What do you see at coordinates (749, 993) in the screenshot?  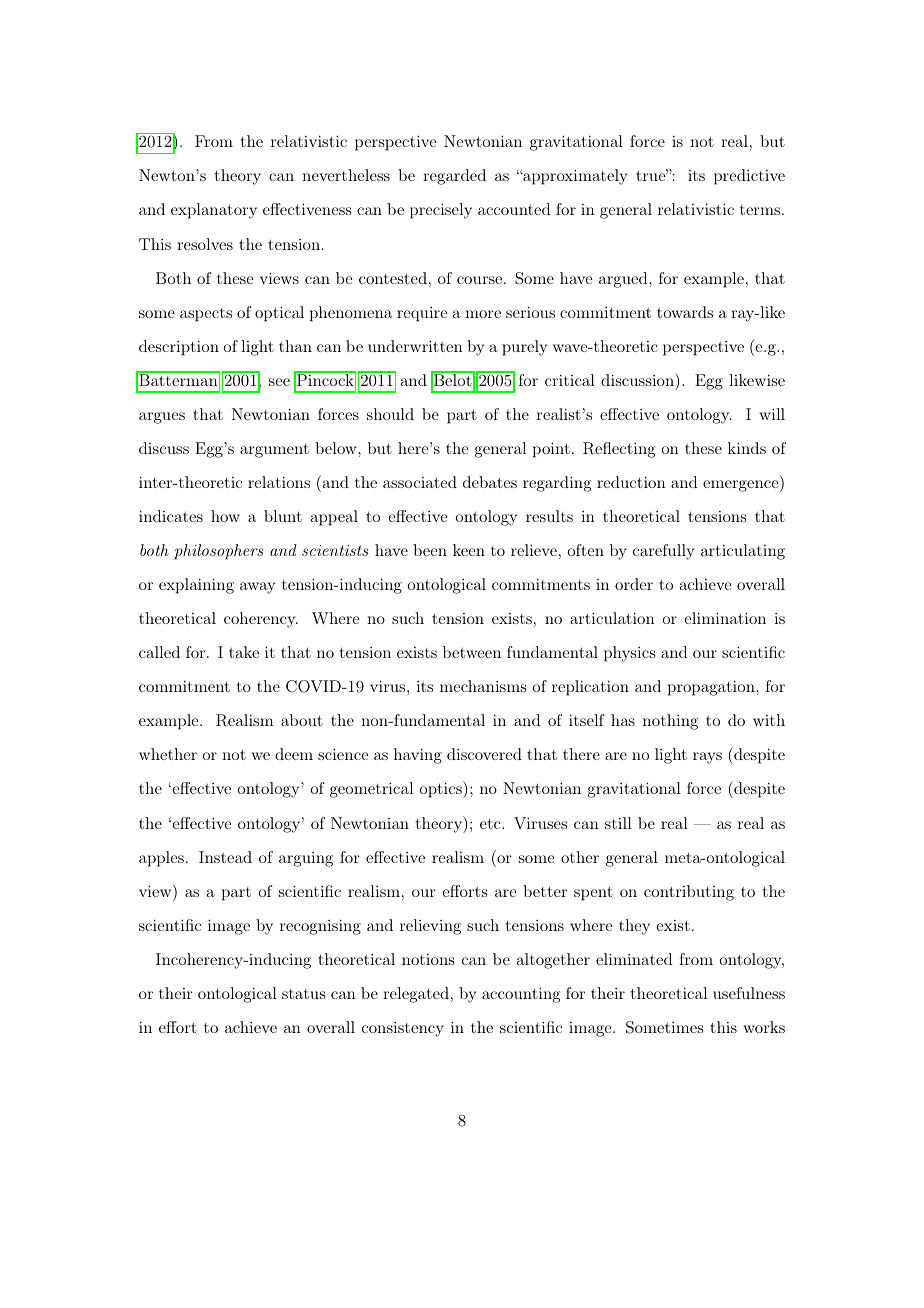 I see `usefulness` at bounding box center [749, 993].
